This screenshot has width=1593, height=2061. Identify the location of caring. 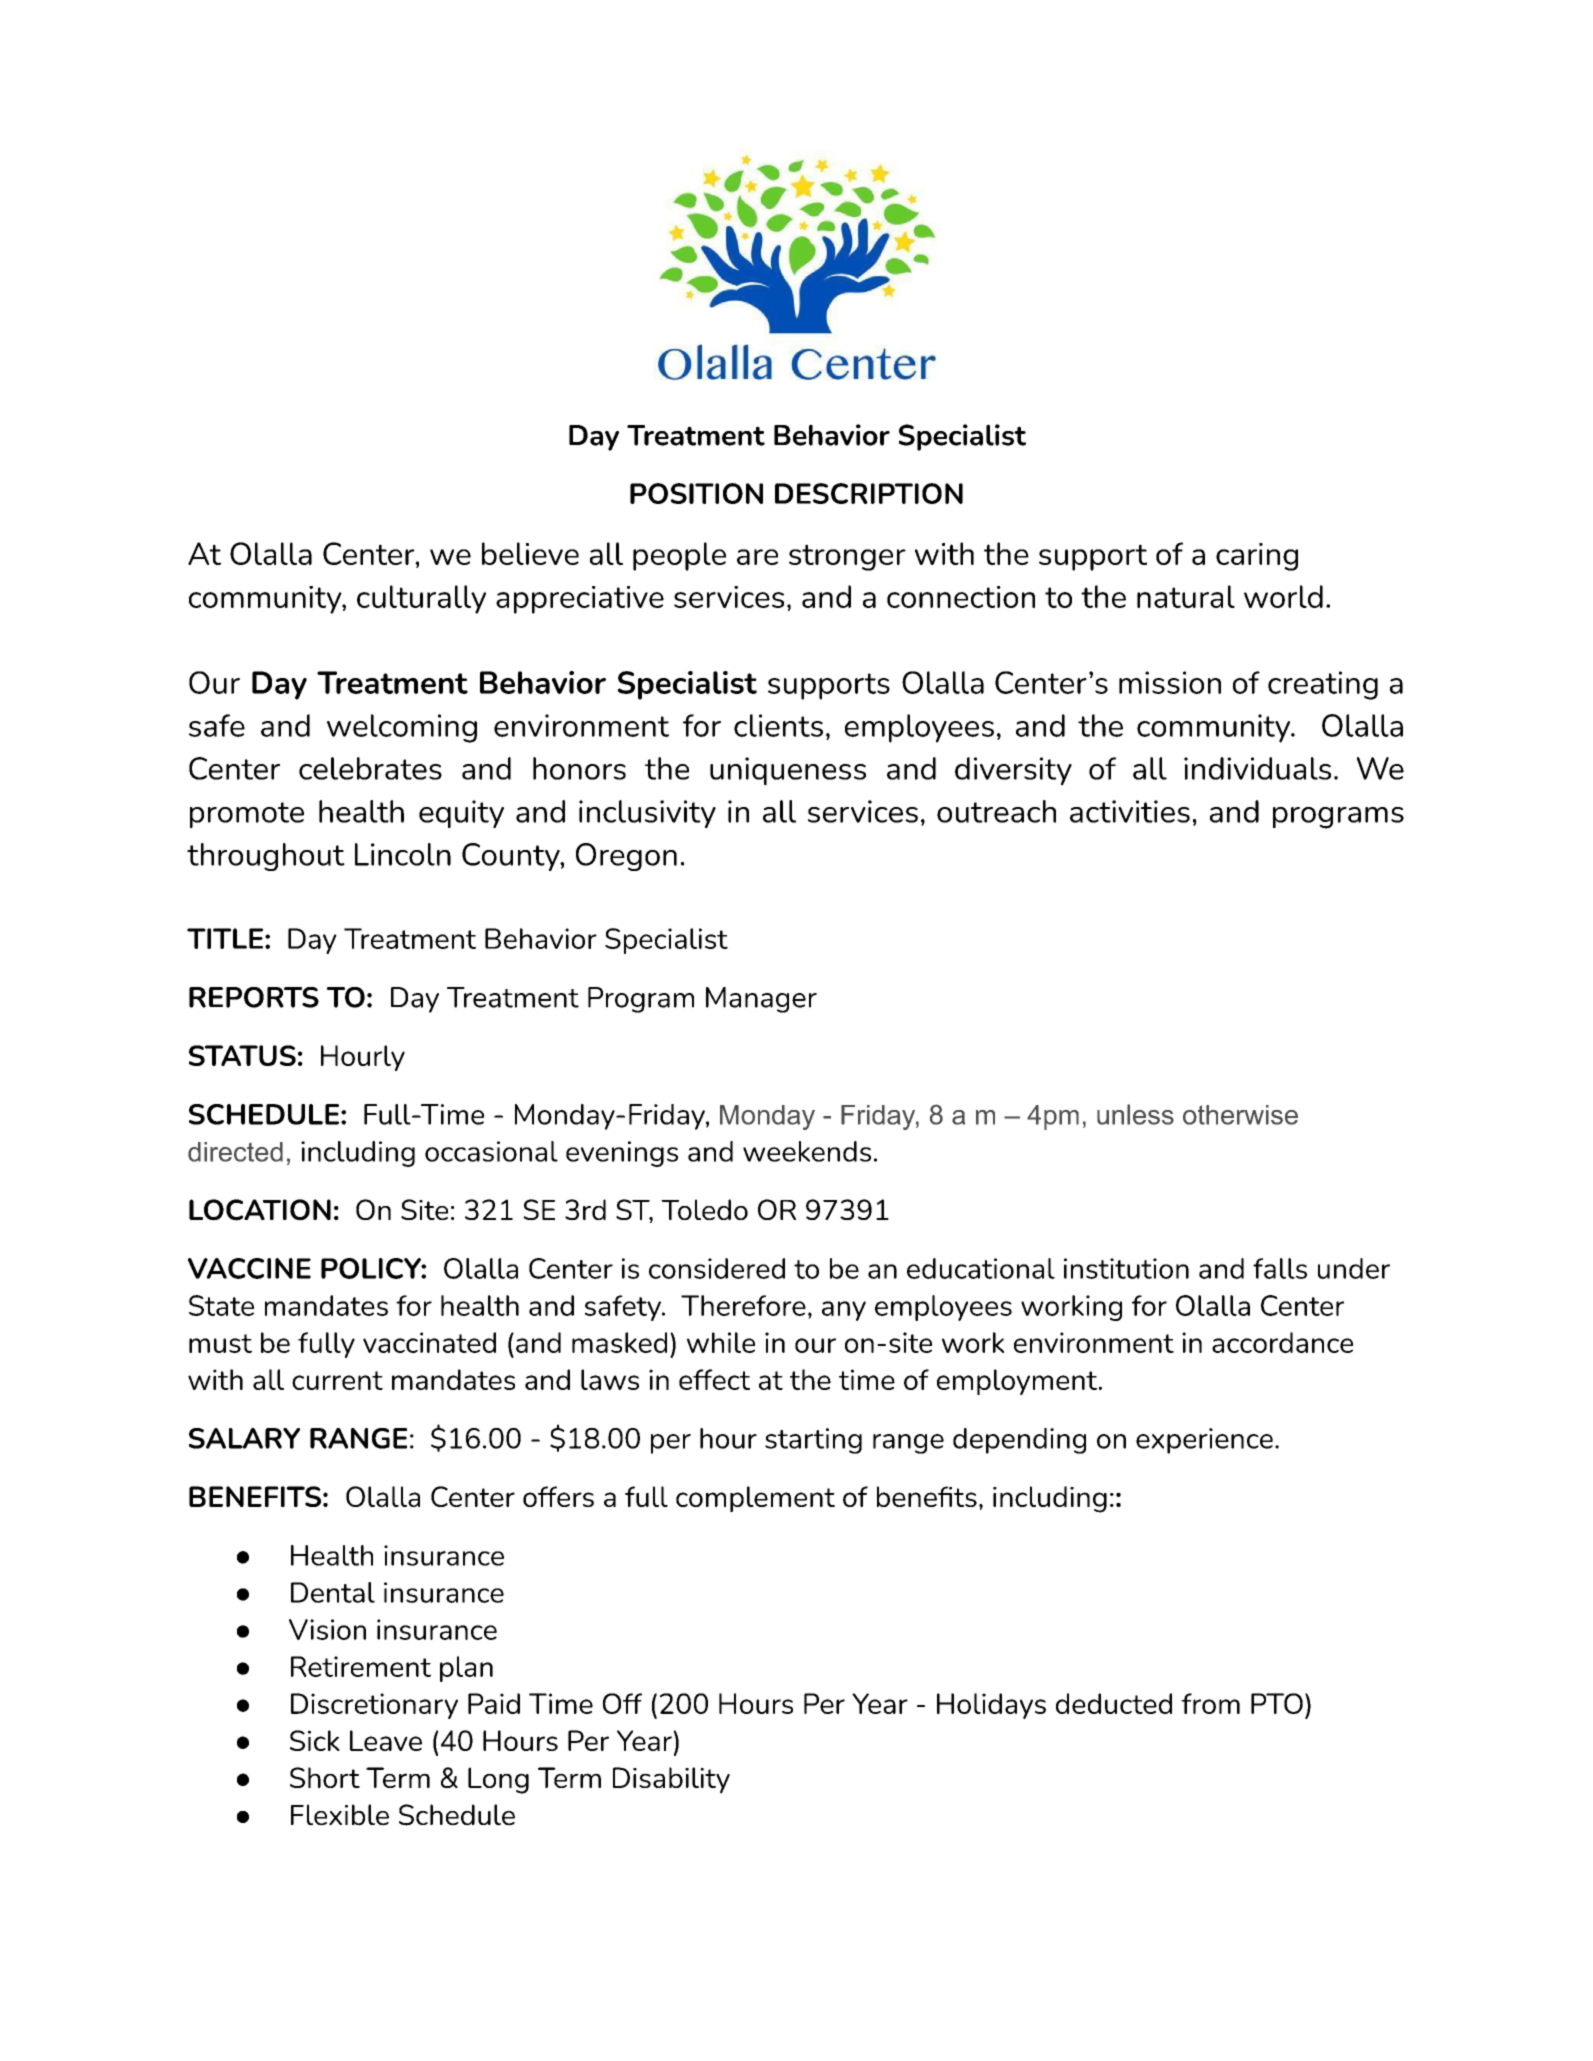
(1257, 557).
